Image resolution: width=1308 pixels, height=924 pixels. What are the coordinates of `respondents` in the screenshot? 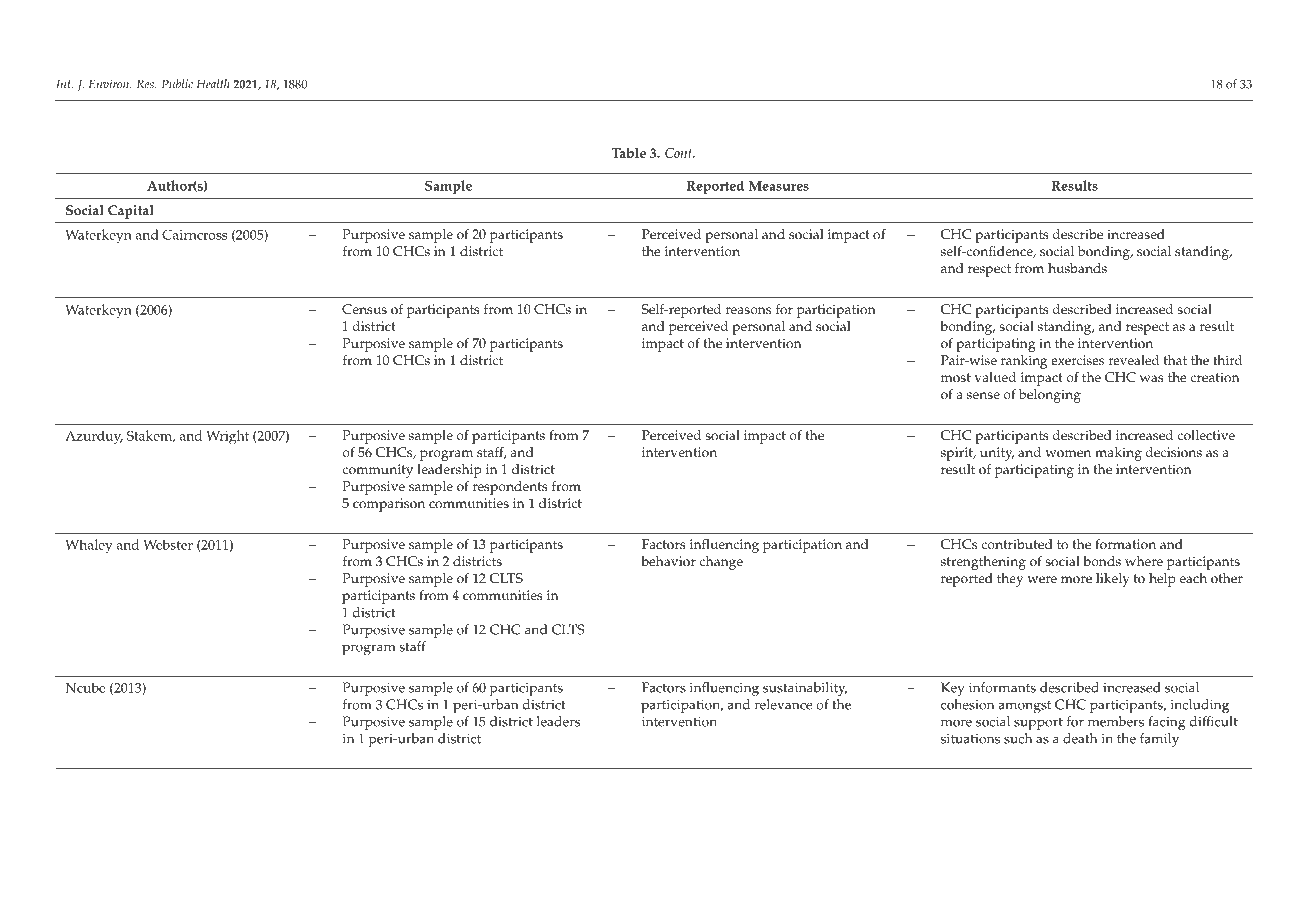 It's located at (510, 488).
